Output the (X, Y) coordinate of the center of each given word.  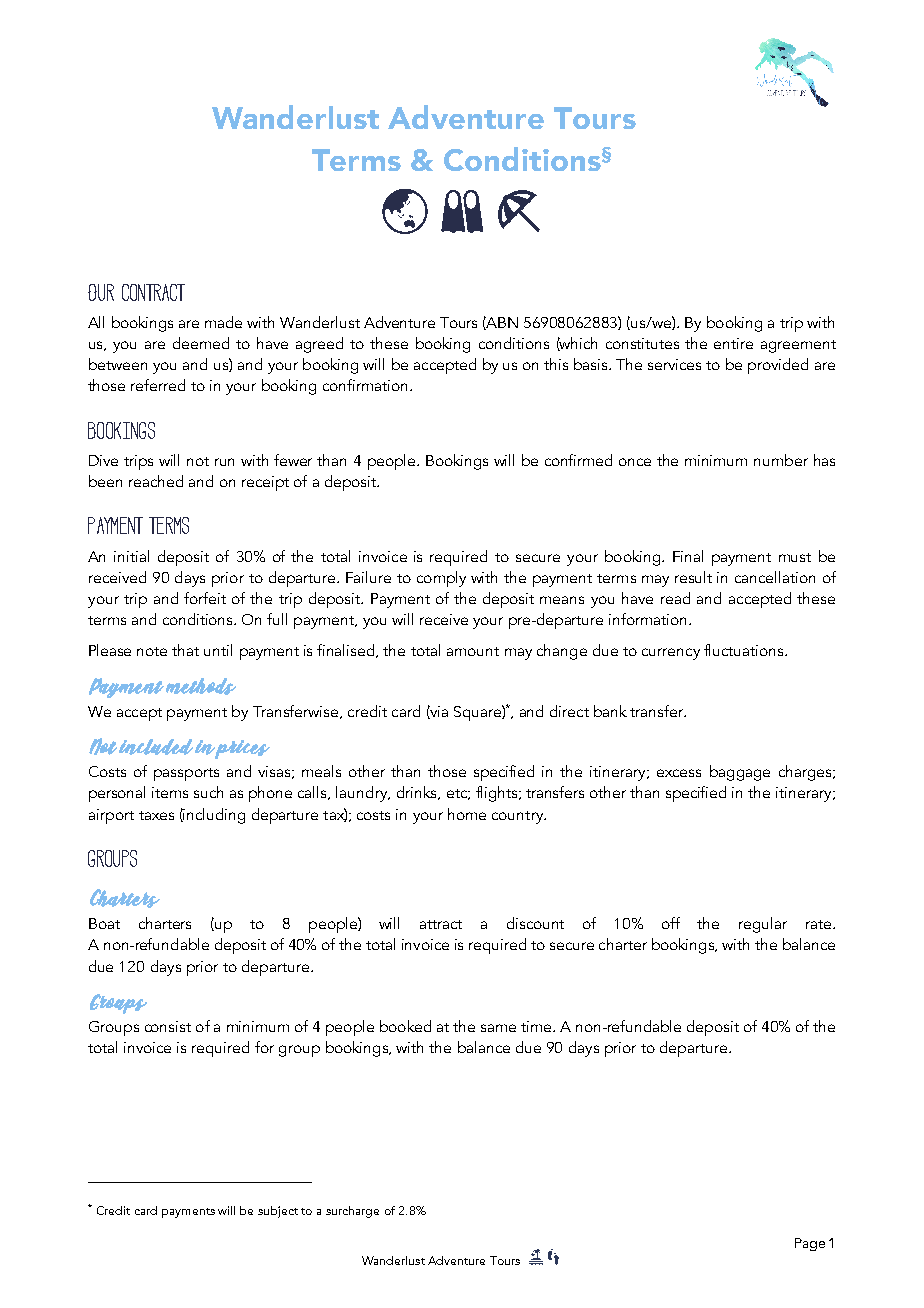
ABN (501, 323)
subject (278, 1212)
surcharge (352, 1212)
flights (498, 794)
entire (733, 343)
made (223, 322)
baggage (740, 773)
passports (186, 774)
